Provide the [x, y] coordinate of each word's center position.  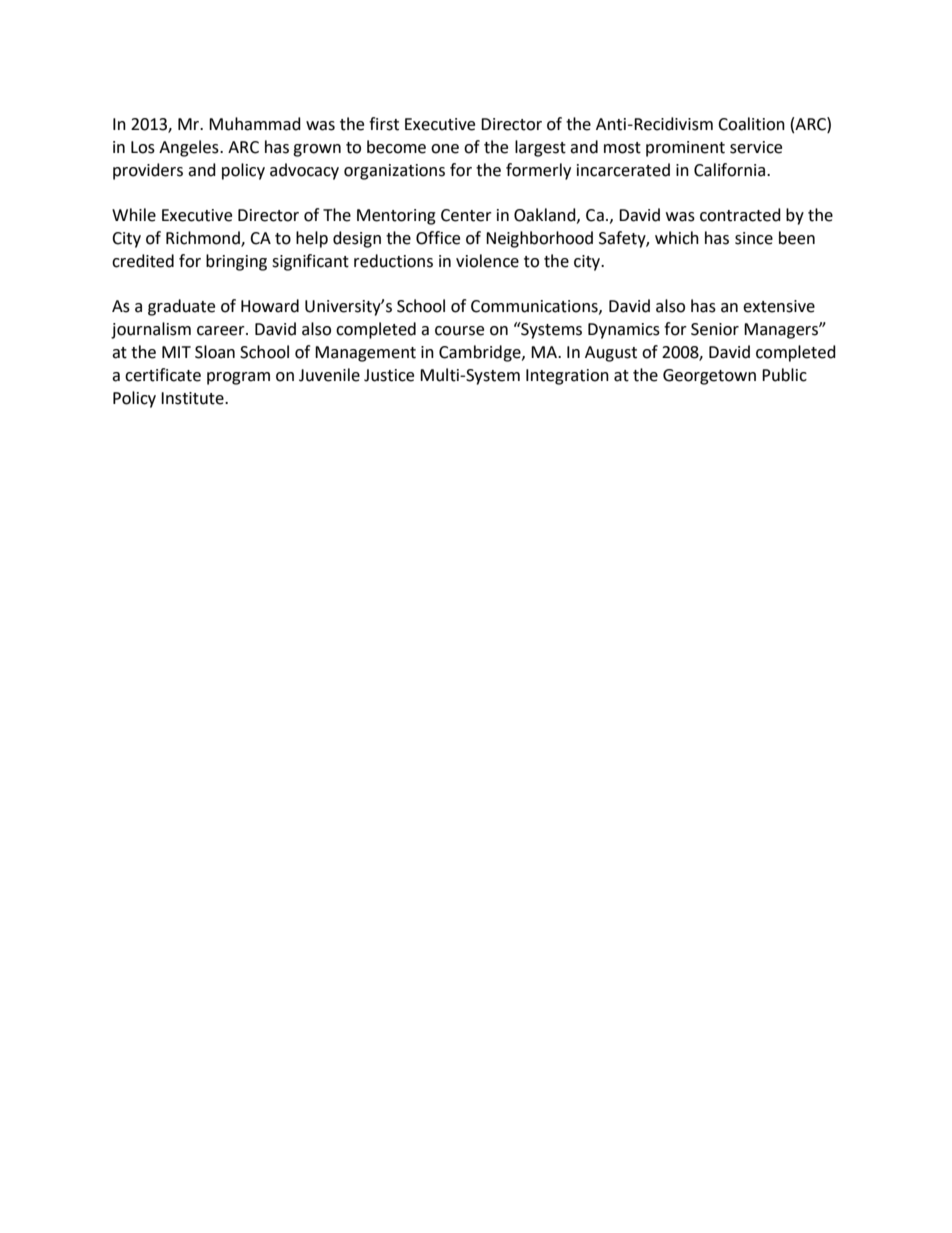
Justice [389, 375]
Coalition [751, 124]
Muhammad [255, 124]
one [445, 149]
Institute [193, 398]
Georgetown [709, 377]
